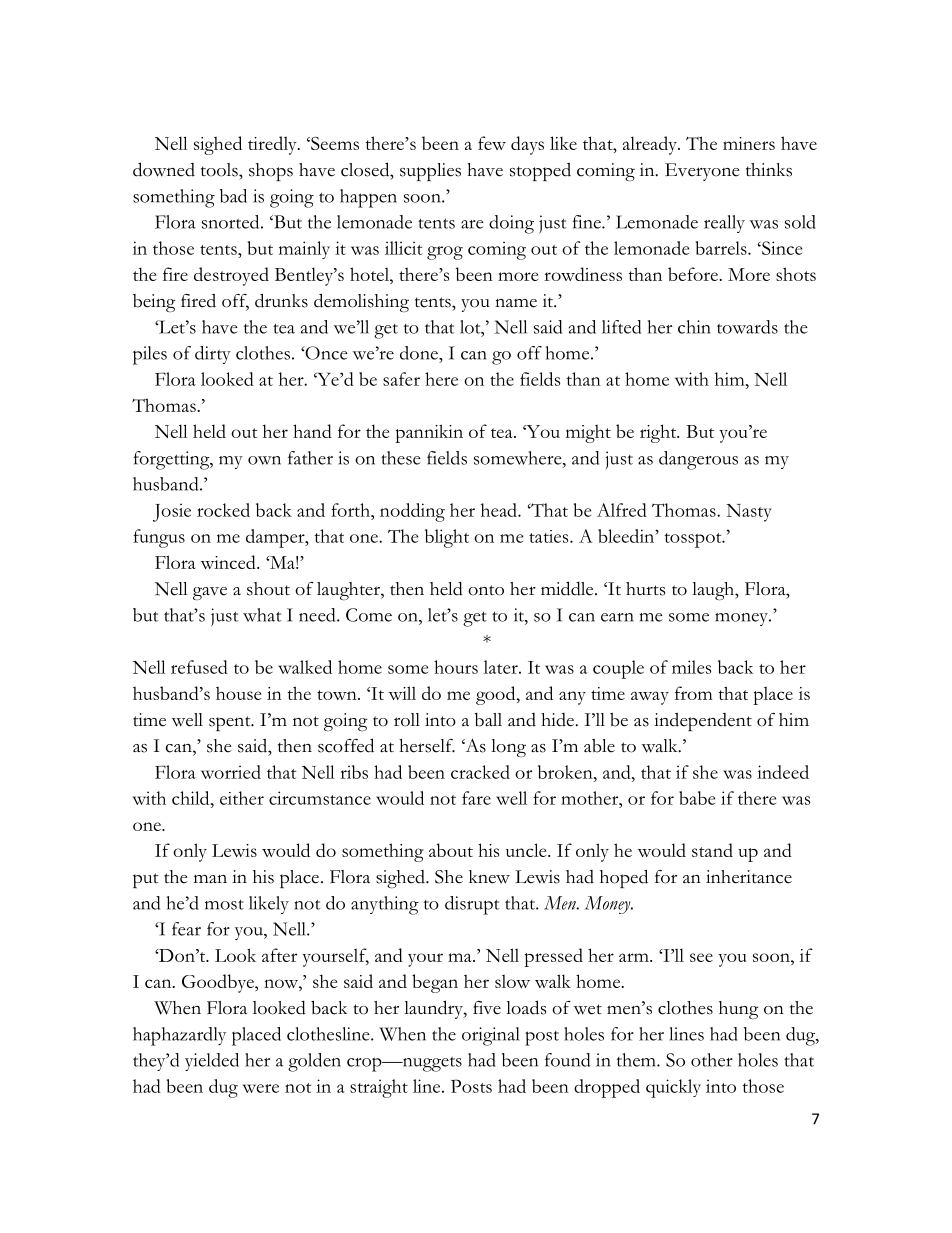 This document has height=1233, width=952. Describe the element at coordinates (673, 1088) in the document. I see `quickly` at that location.
